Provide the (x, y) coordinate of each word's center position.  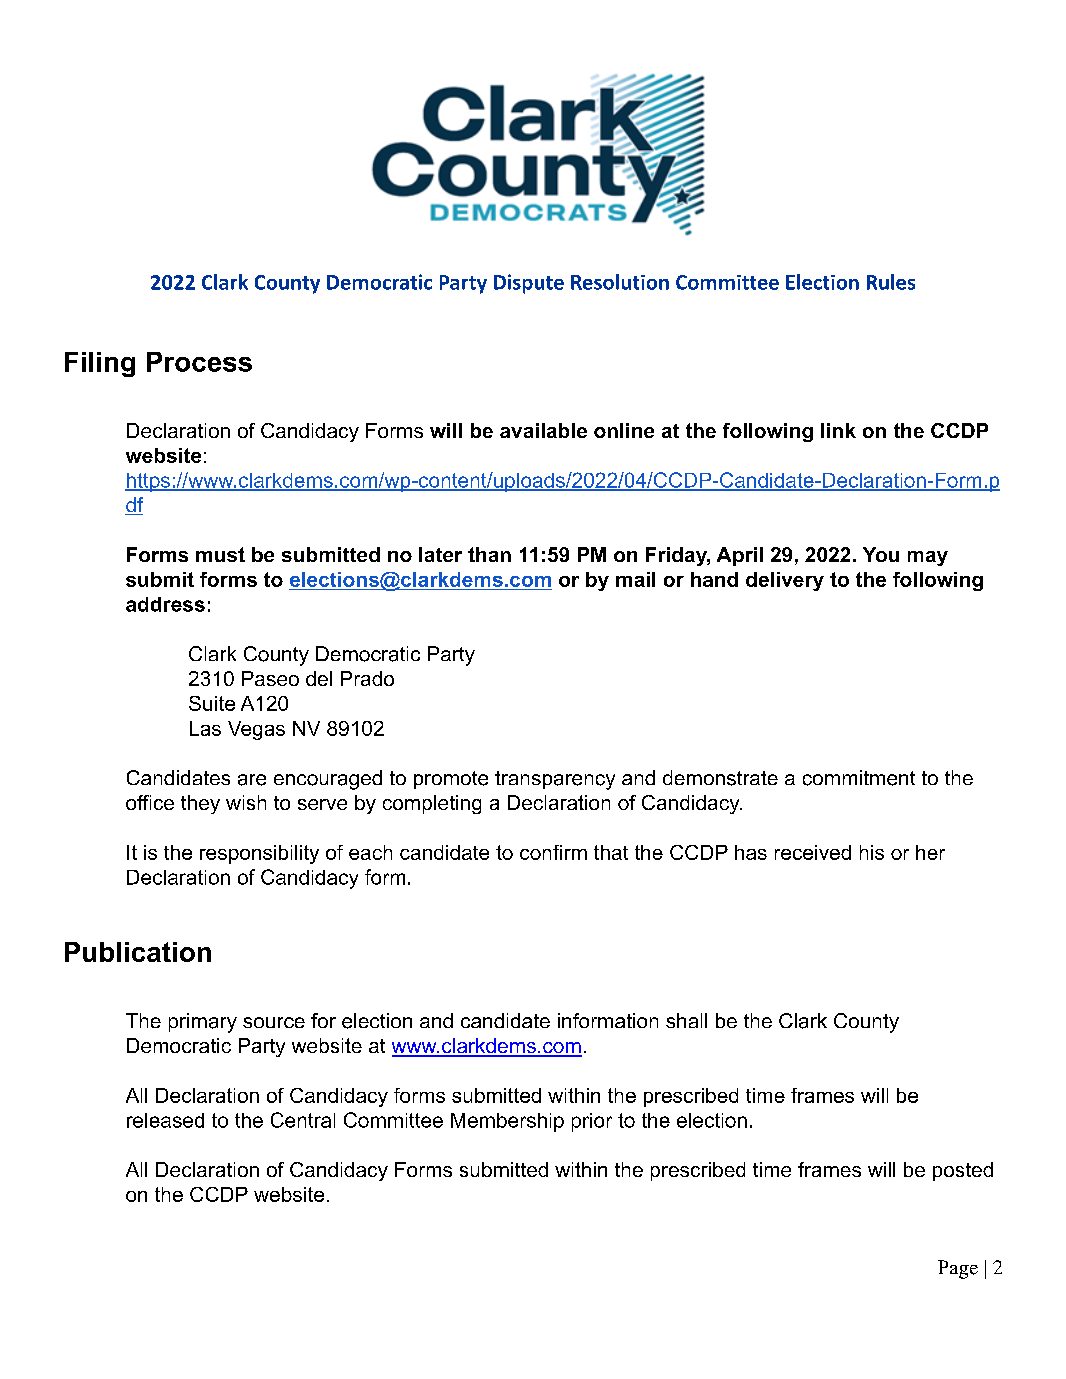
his (872, 852)
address (165, 604)
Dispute (529, 284)
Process (199, 362)
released (165, 1120)
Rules (891, 282)
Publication (138, 952)
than (489, 554)
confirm (553, 852)
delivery (785, 581)
